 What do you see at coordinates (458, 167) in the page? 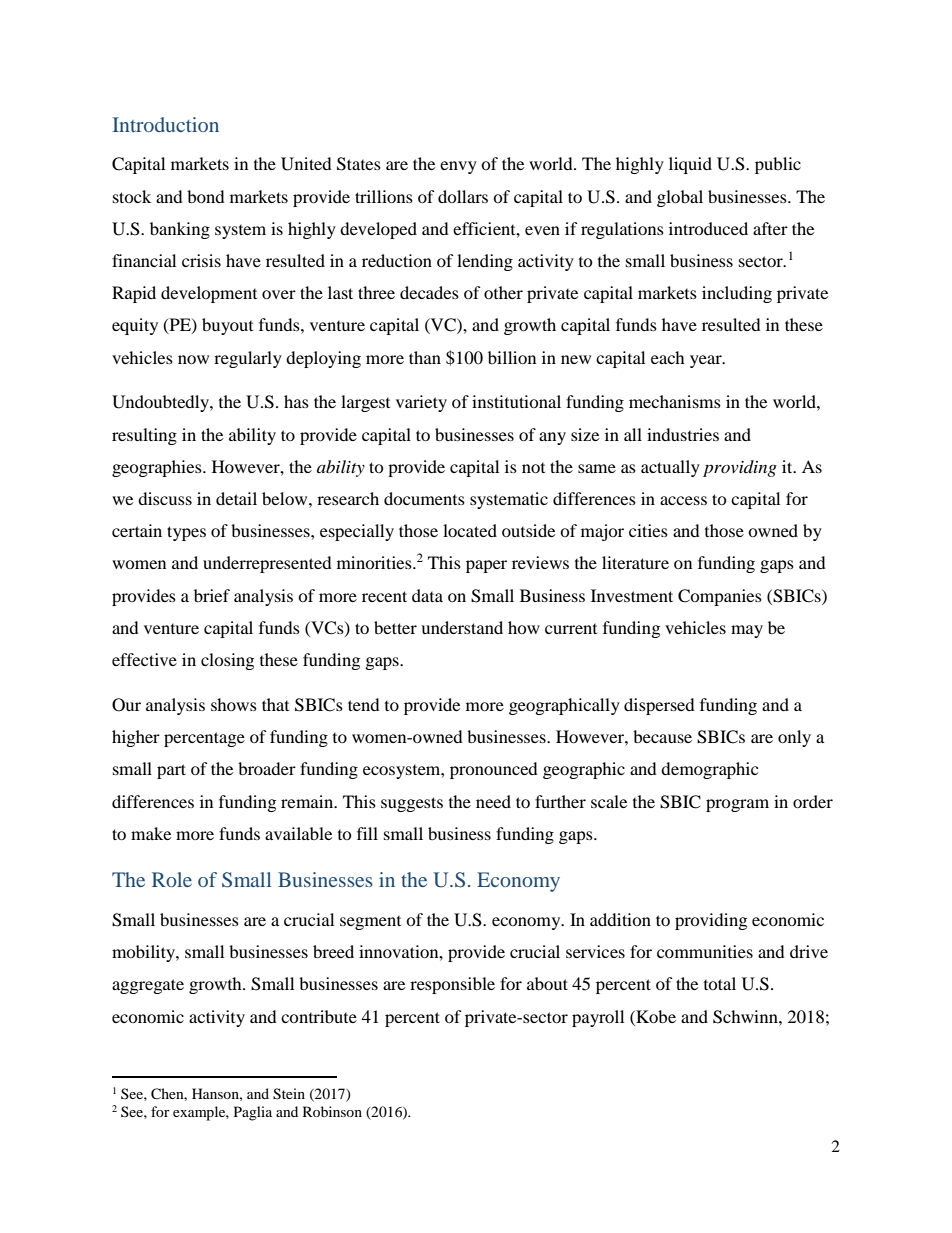
I see `envy` at bounding box center [458, 167].
